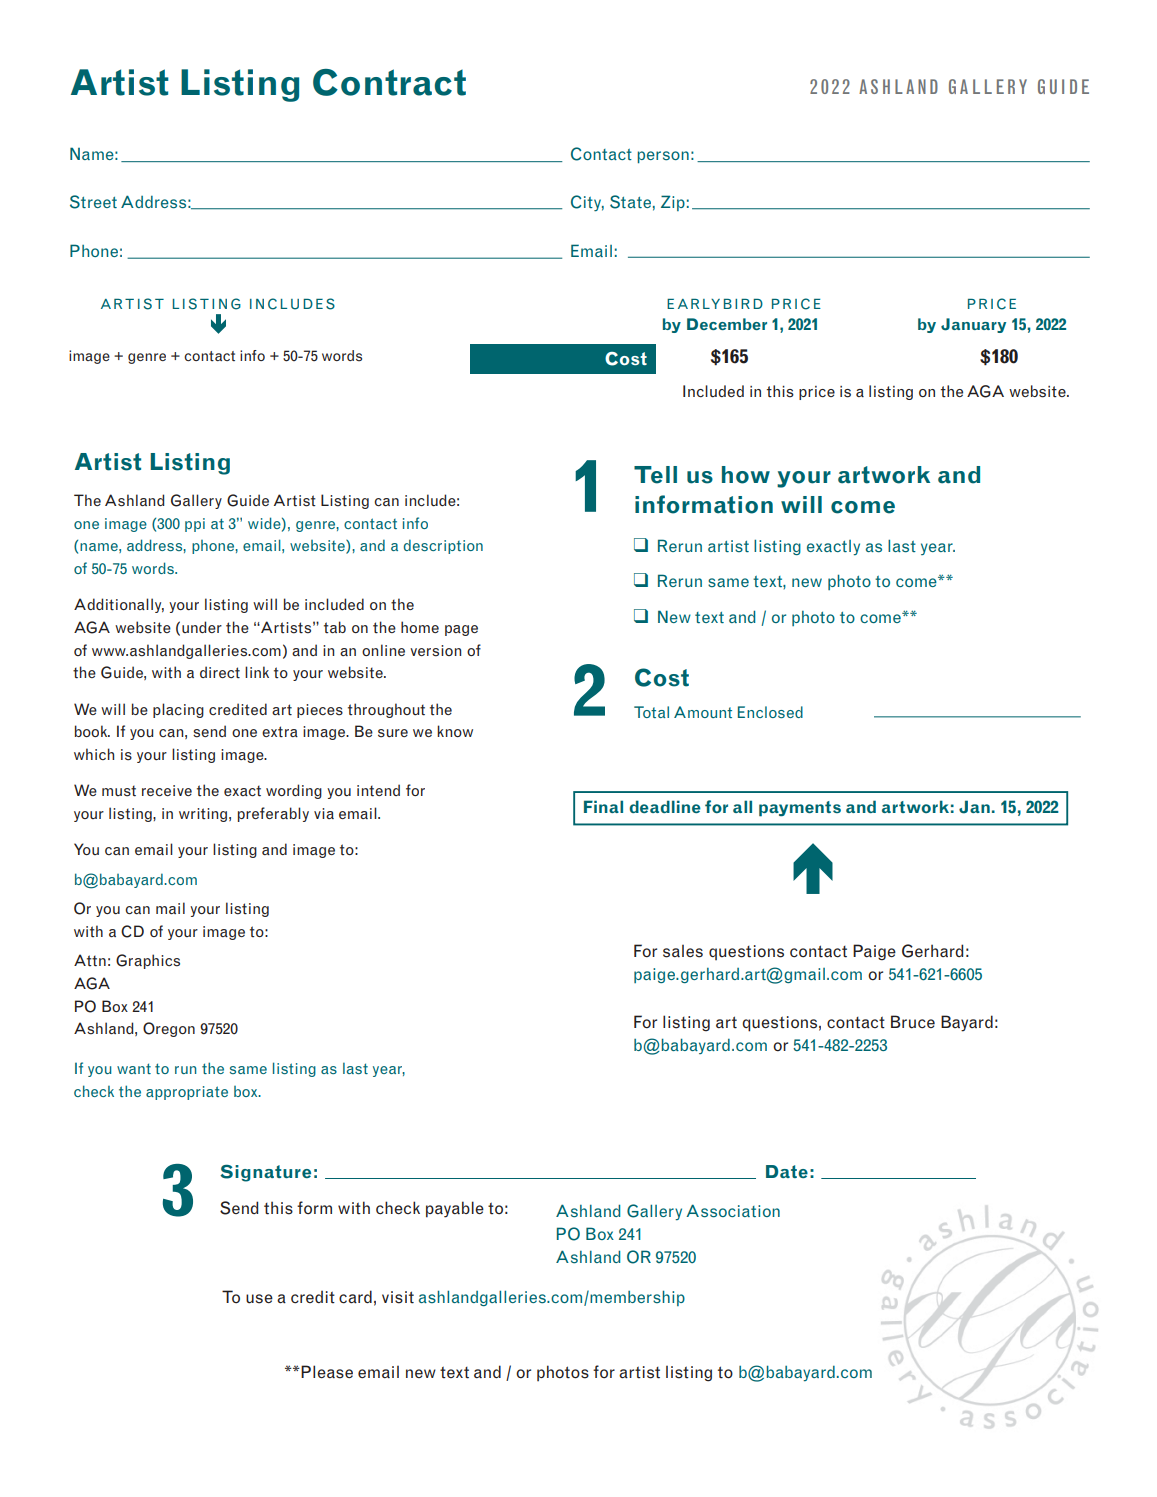 The height and width of the screenshot is (1497, 1157). I want to click on know, so click(455, 731).
